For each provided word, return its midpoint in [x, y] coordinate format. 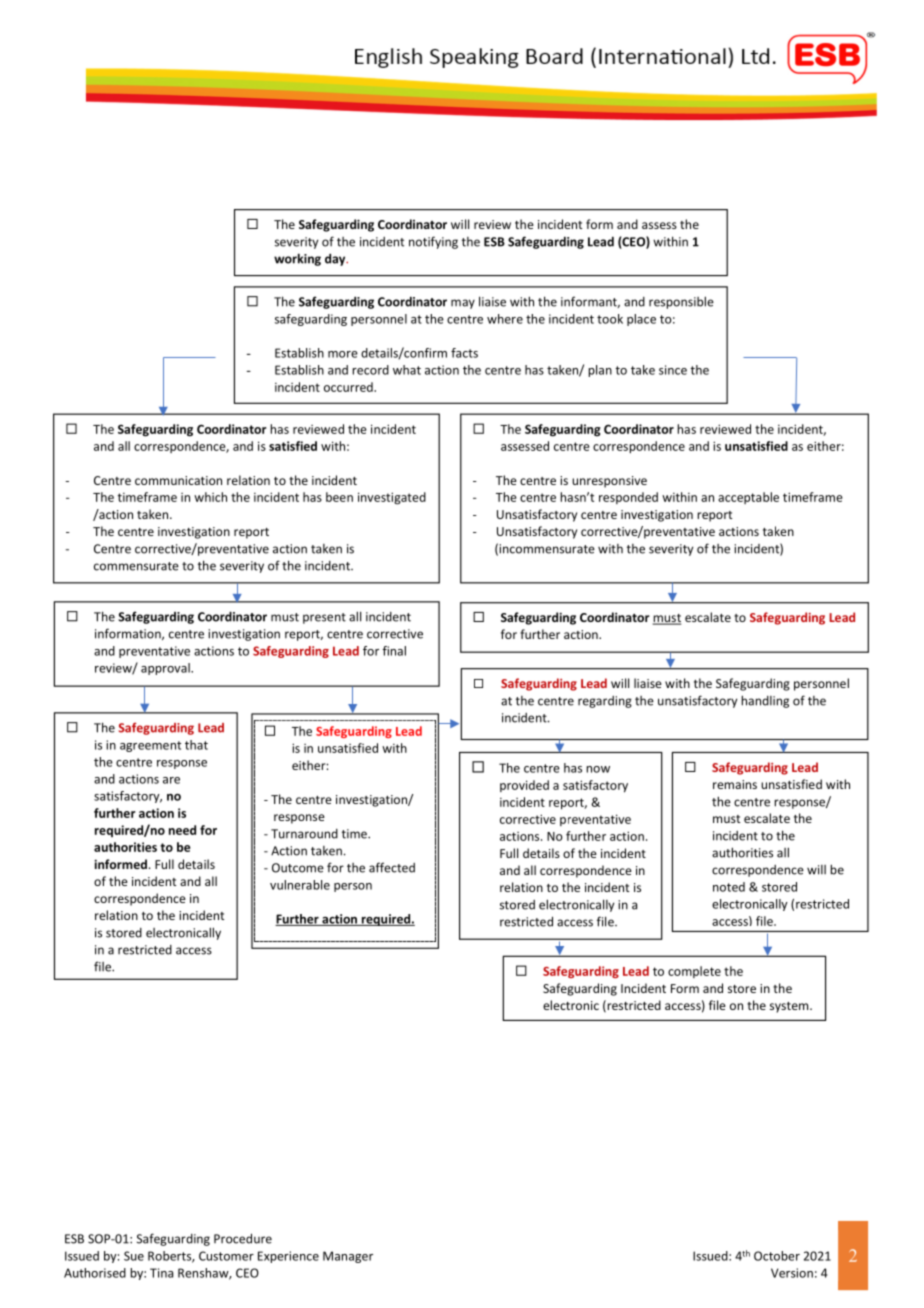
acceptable [748, 498]
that [196, 745]
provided [524, 786]
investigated [392, 498]
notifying [433, 242]
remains [735, 784]
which [210, 497]
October [777, 1256]
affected [392, 867]
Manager [348, 1257]
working [297, 259]
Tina [161, 1273]
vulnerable [300, 885]
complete [694, 972]
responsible [681, 302]
